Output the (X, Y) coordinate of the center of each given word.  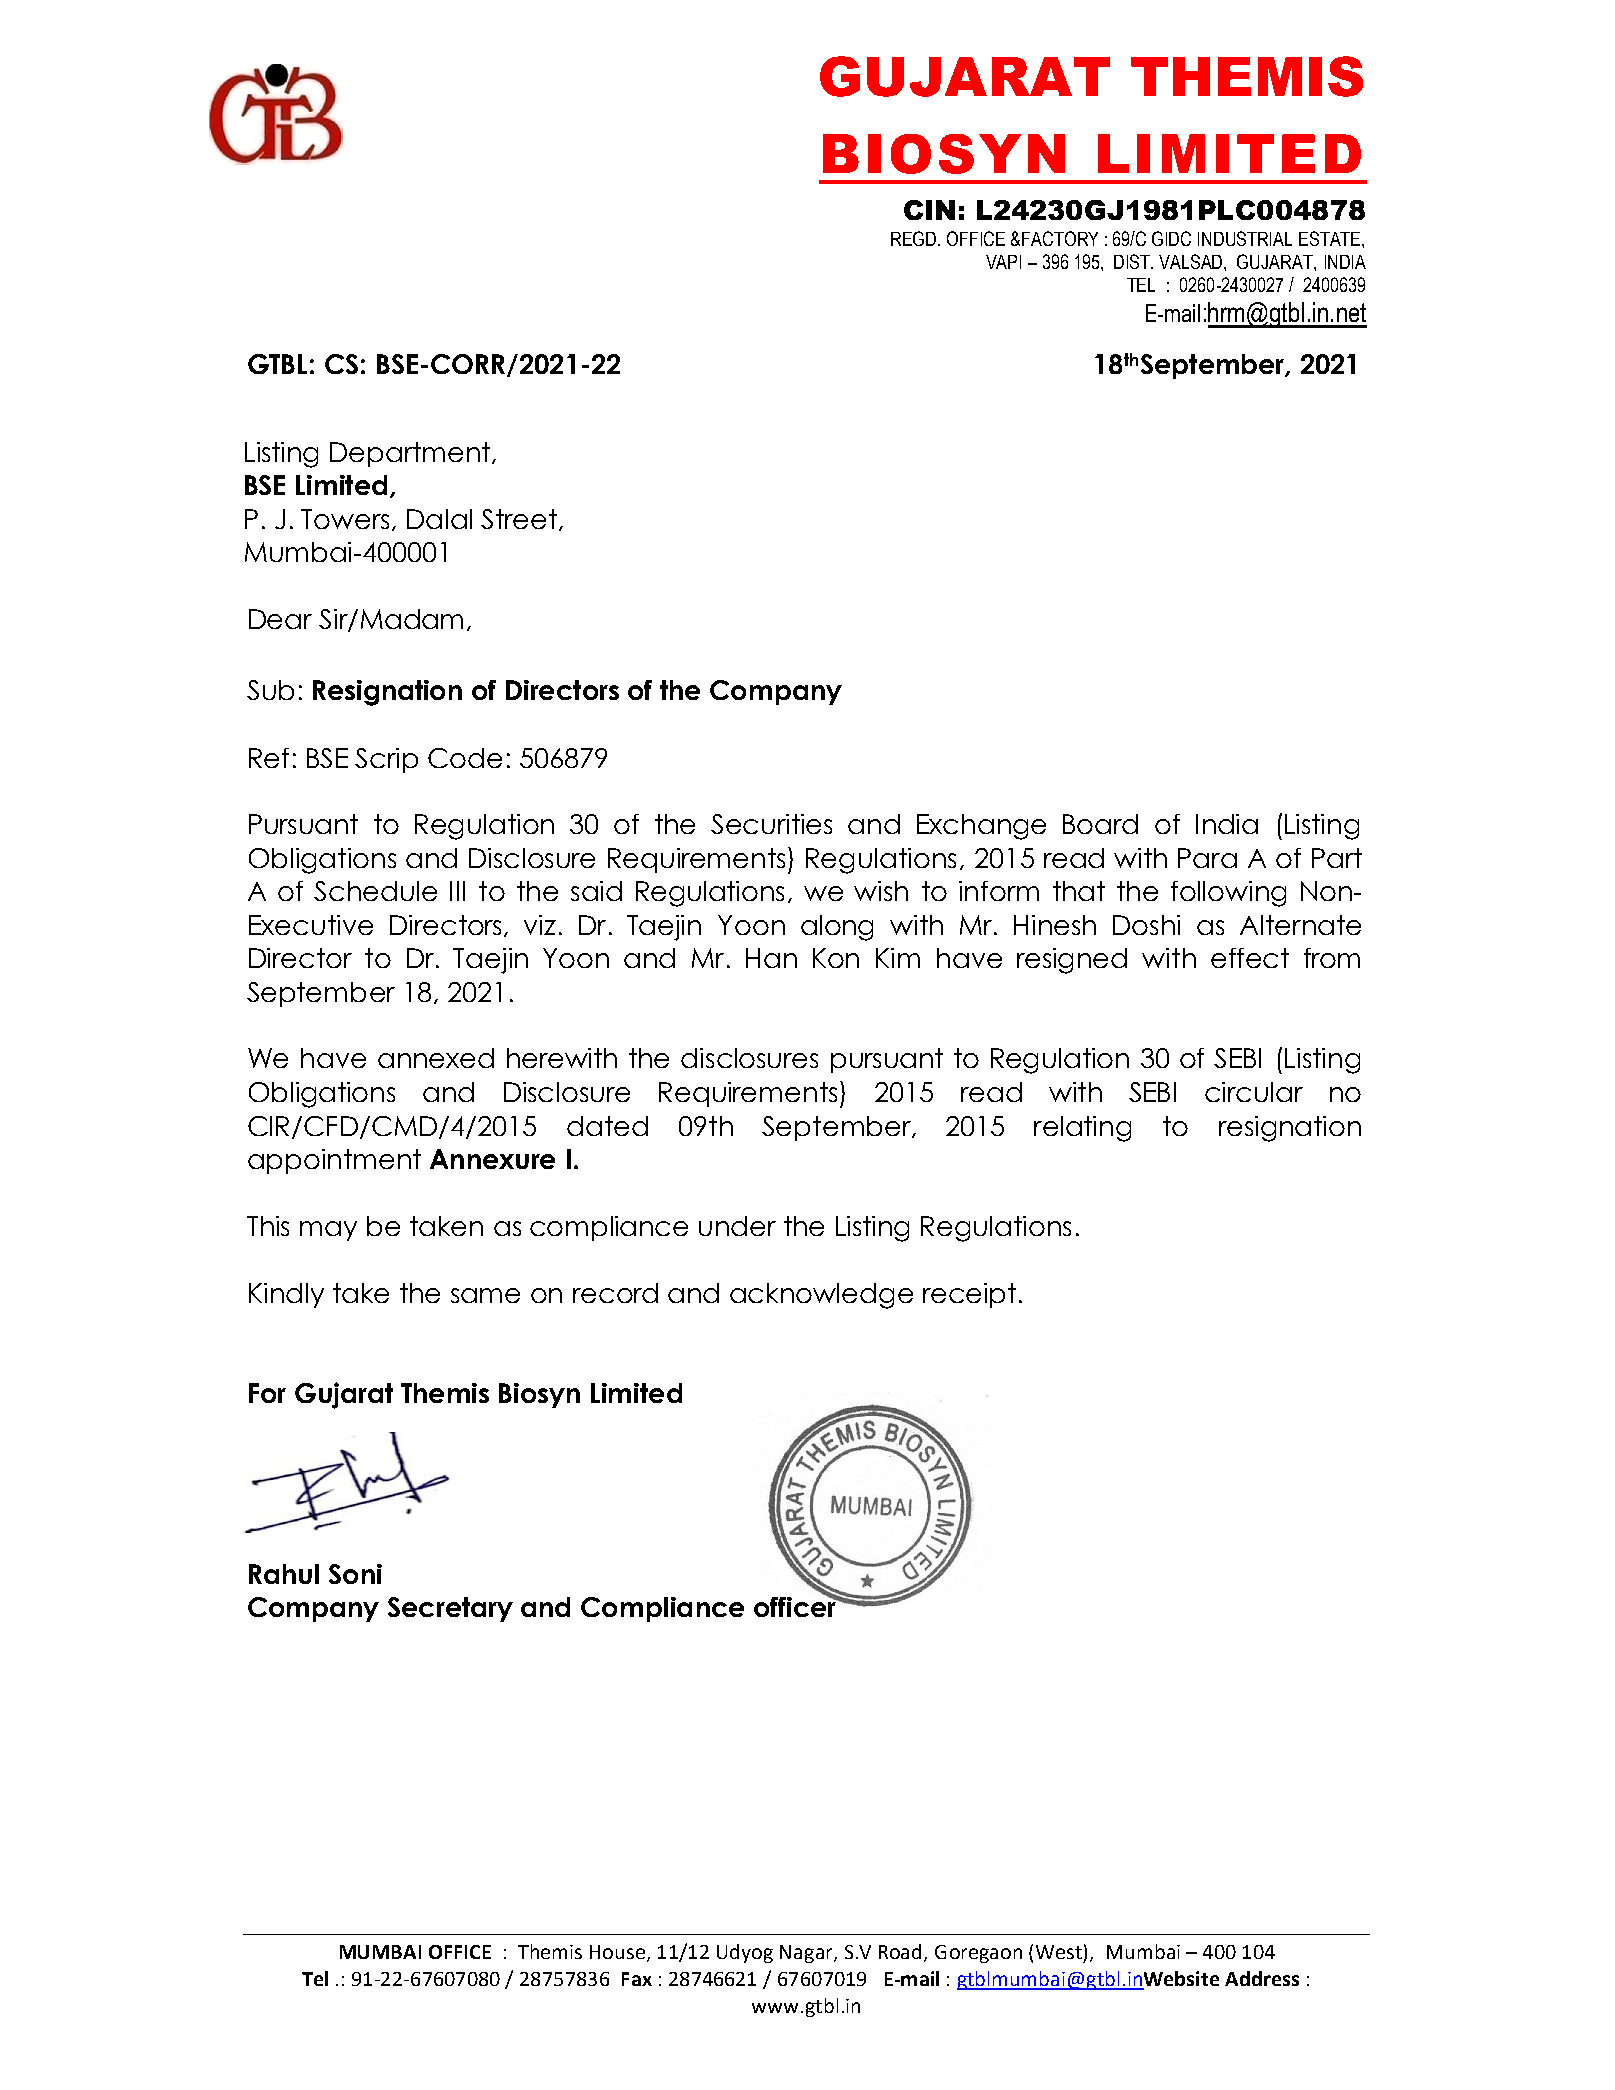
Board (1100, 824)
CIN (929, 210)
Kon (836, 958)
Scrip (386, 760)
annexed (436, 1058)
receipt (969, 1295)
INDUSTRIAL (1245, 238)
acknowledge (821, 1296)
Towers (345, 519)
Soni (355, 1574)
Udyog (745, 1953)
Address (1262, 1978)
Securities (771, 824)
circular (1254, 1092)
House (619, 1953)
